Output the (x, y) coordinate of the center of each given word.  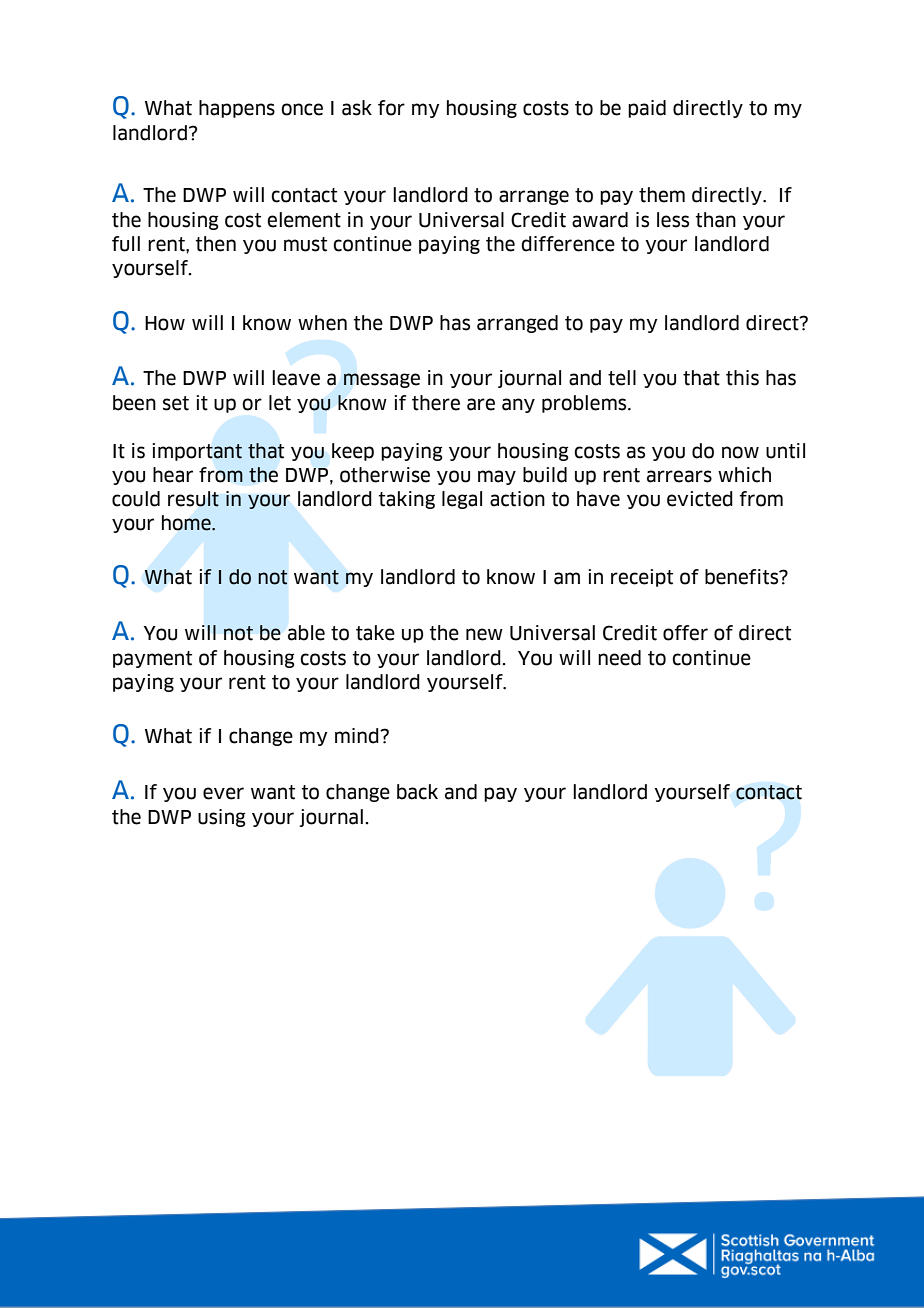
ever (223, 793)
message (382, 380)
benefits (743, 577)
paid (647, 109)
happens (237, 109)
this (742, 378)
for (391, 108)
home (187, 523)
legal (462, 500)
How (165, 323)
